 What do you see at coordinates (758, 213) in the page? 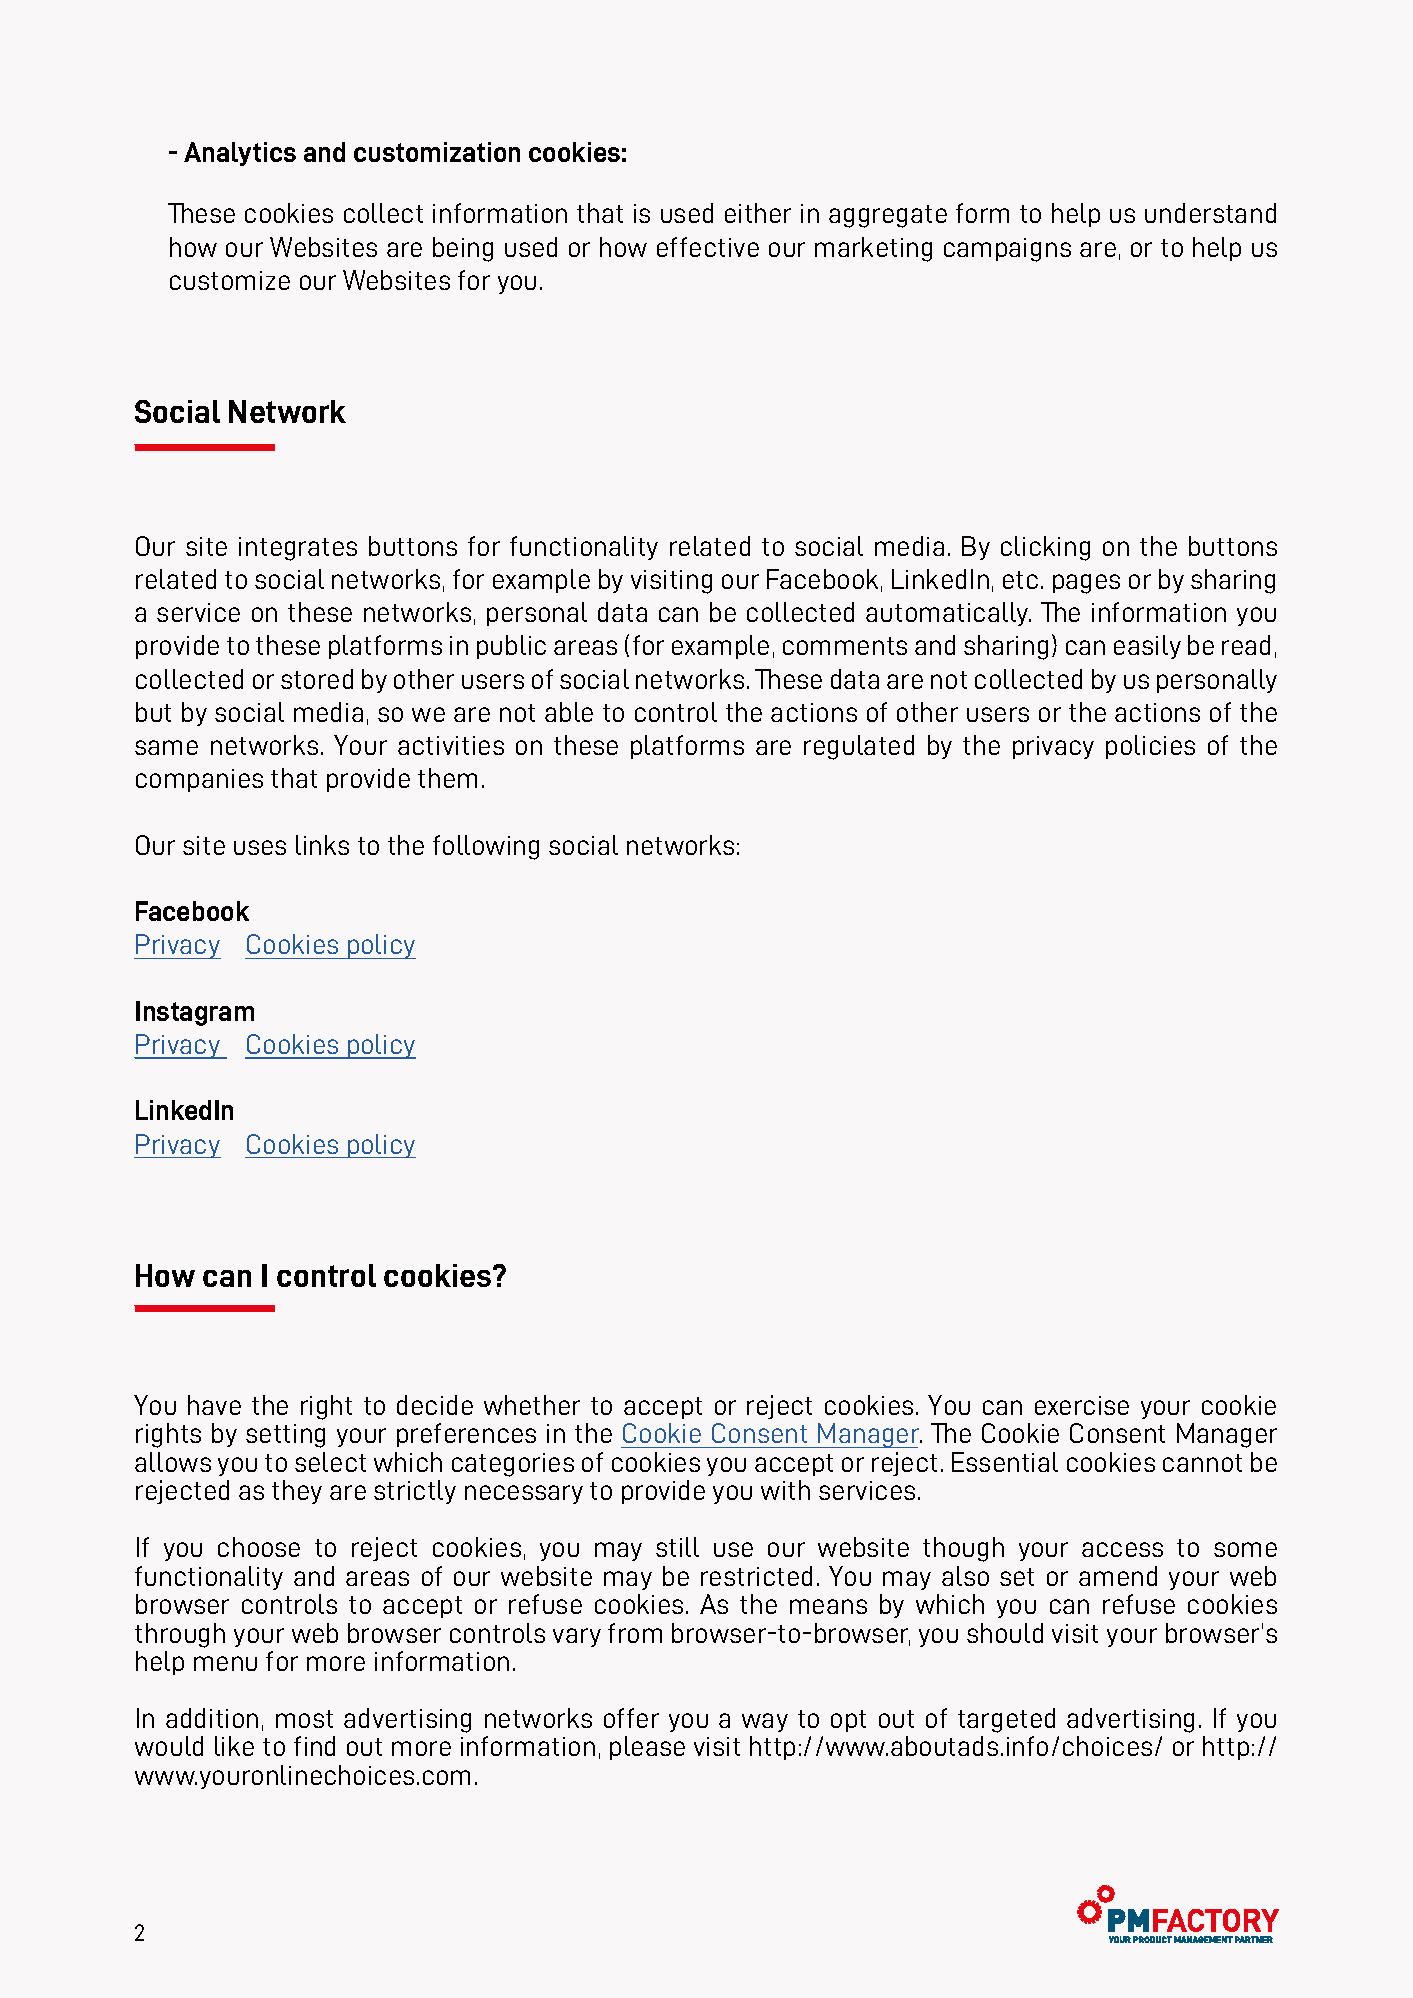
I see `either` at bounding box center [758, 213].
